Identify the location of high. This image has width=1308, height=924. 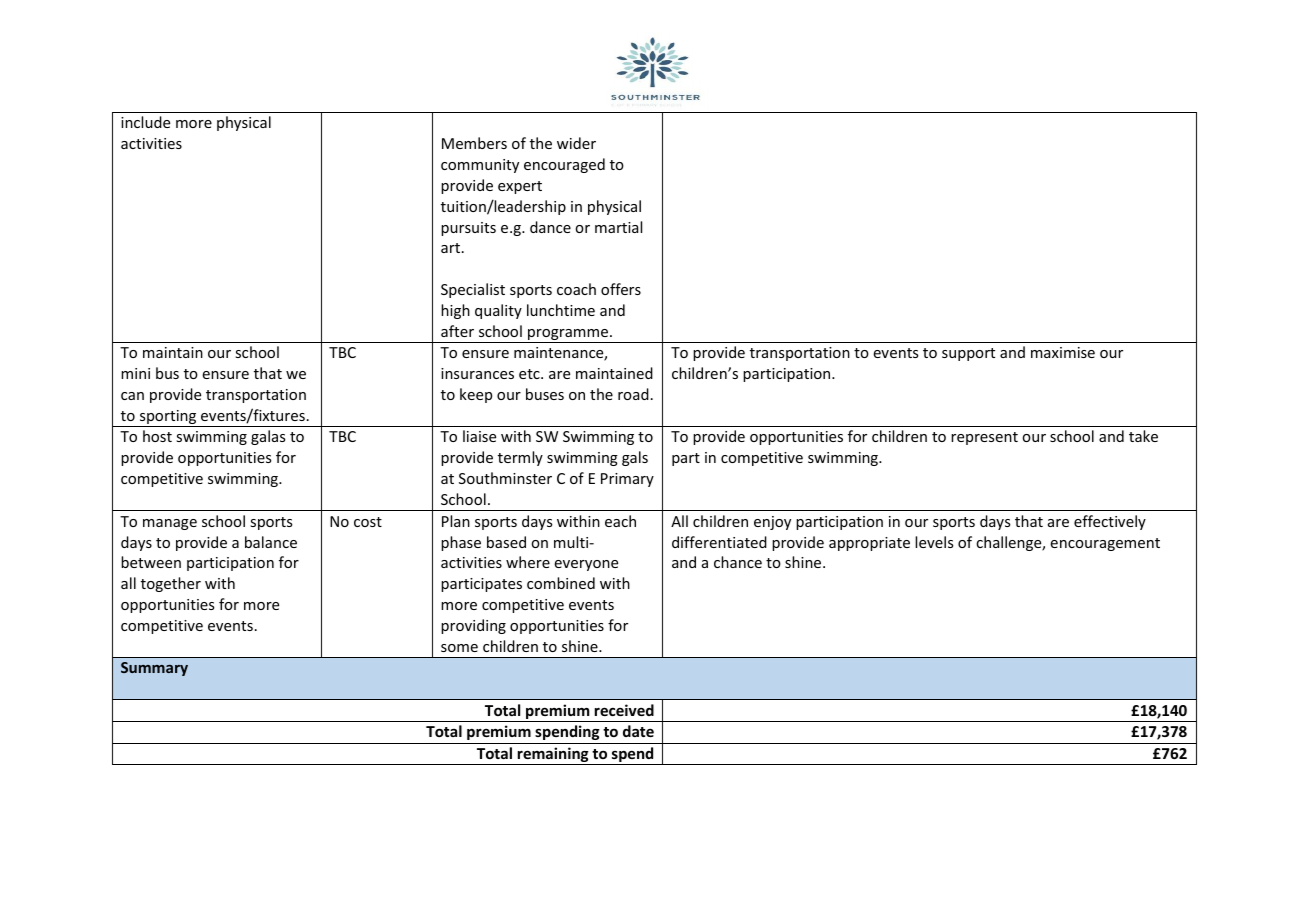
(455, 311).
